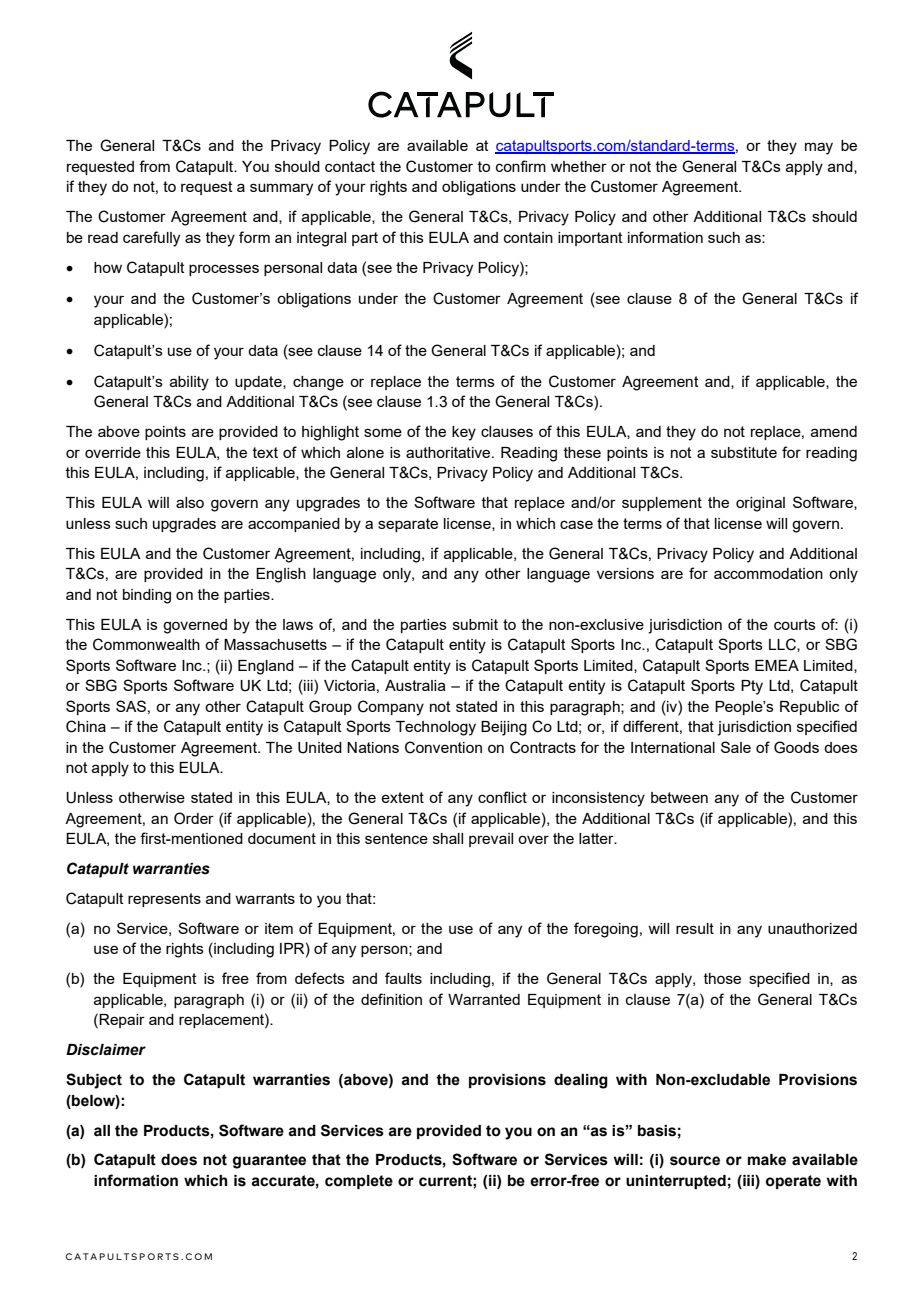 The height and width of the screenshot is (1308, 924). I want to click on confirm, so click(521, 166).
